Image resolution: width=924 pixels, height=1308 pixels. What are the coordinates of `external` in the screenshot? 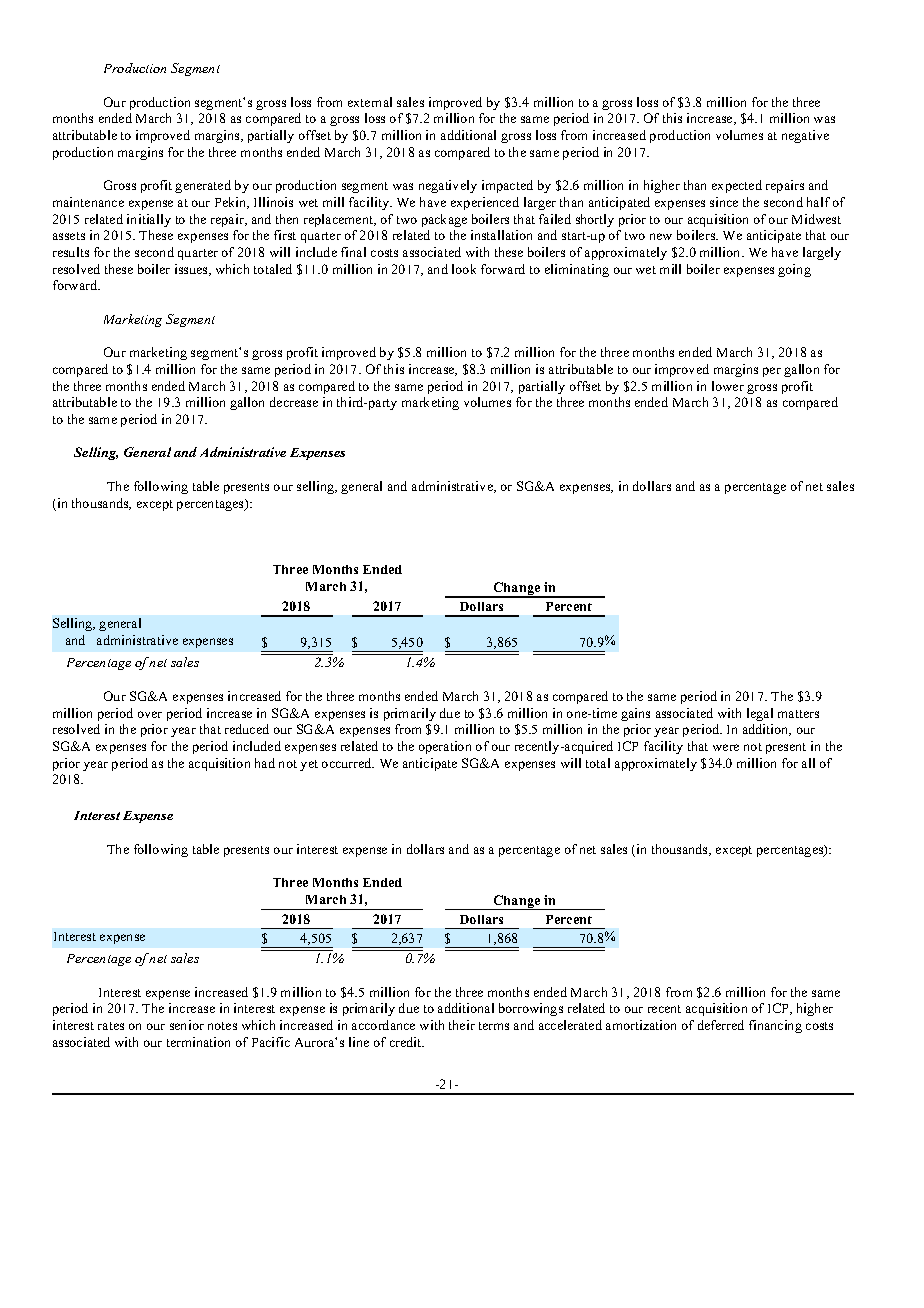 It's located at (370, 102).
